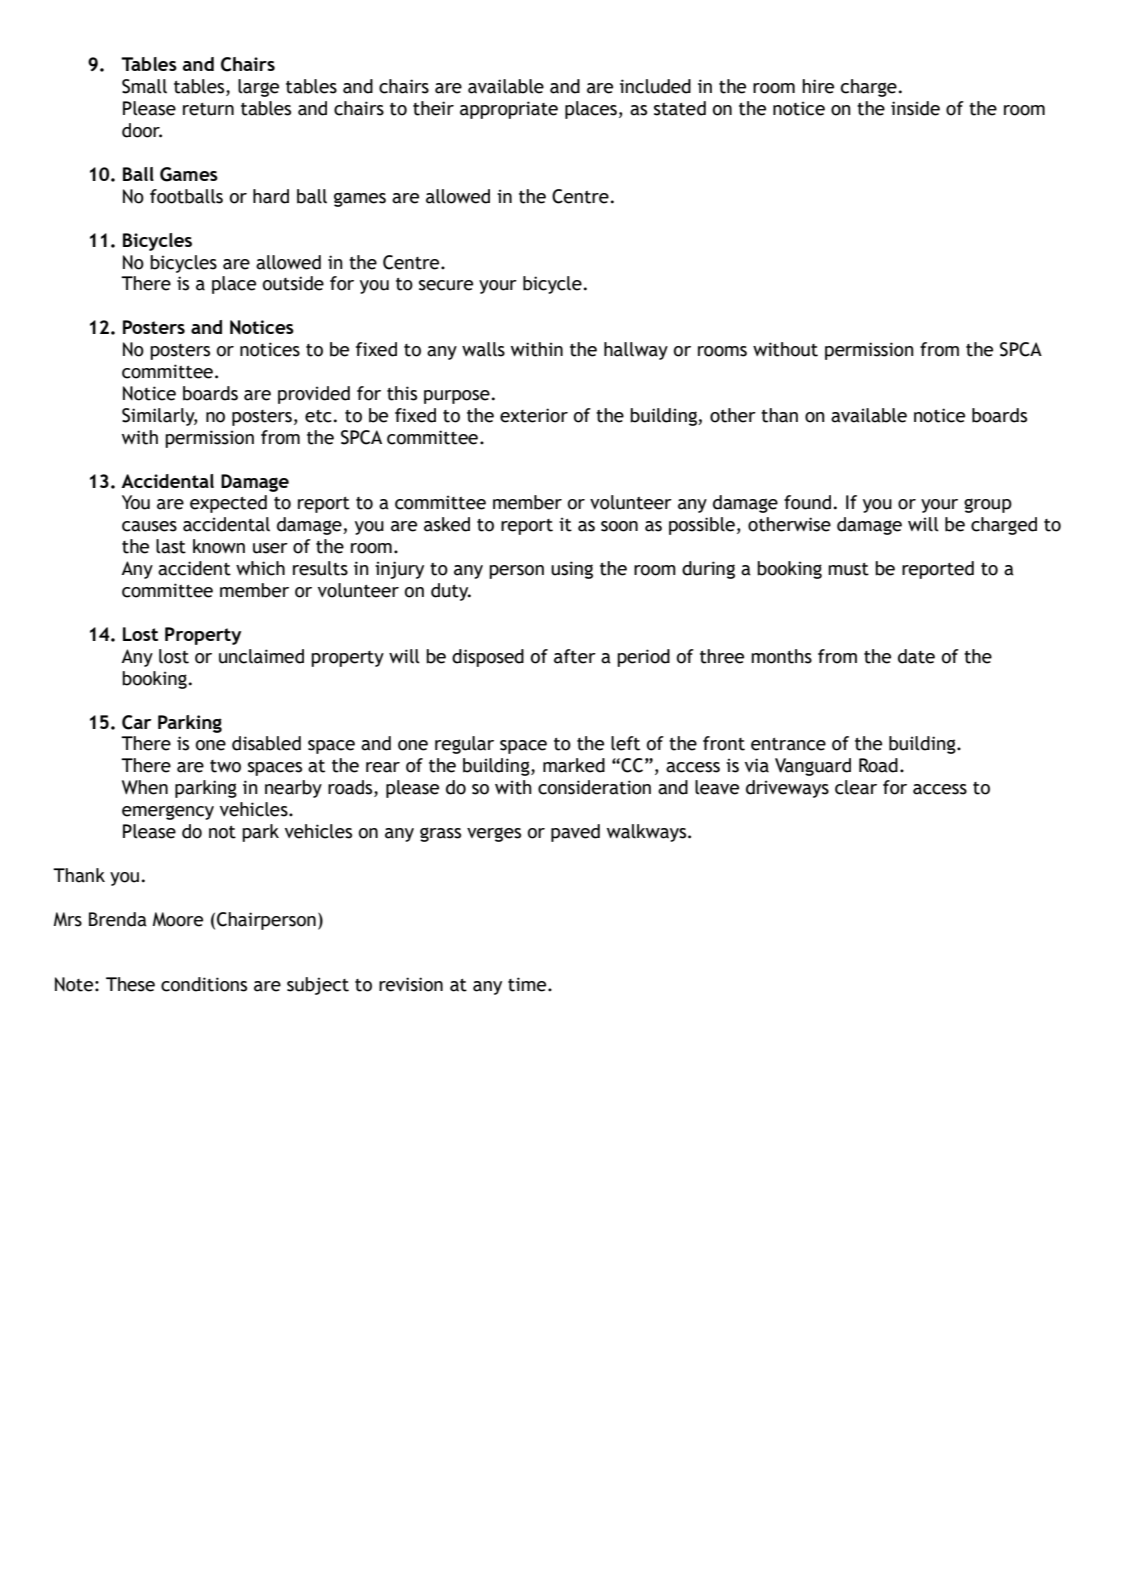  What do you see at coordinates (534, 415) in the page?
I see `exterior` at bounding box center [534, 415].
